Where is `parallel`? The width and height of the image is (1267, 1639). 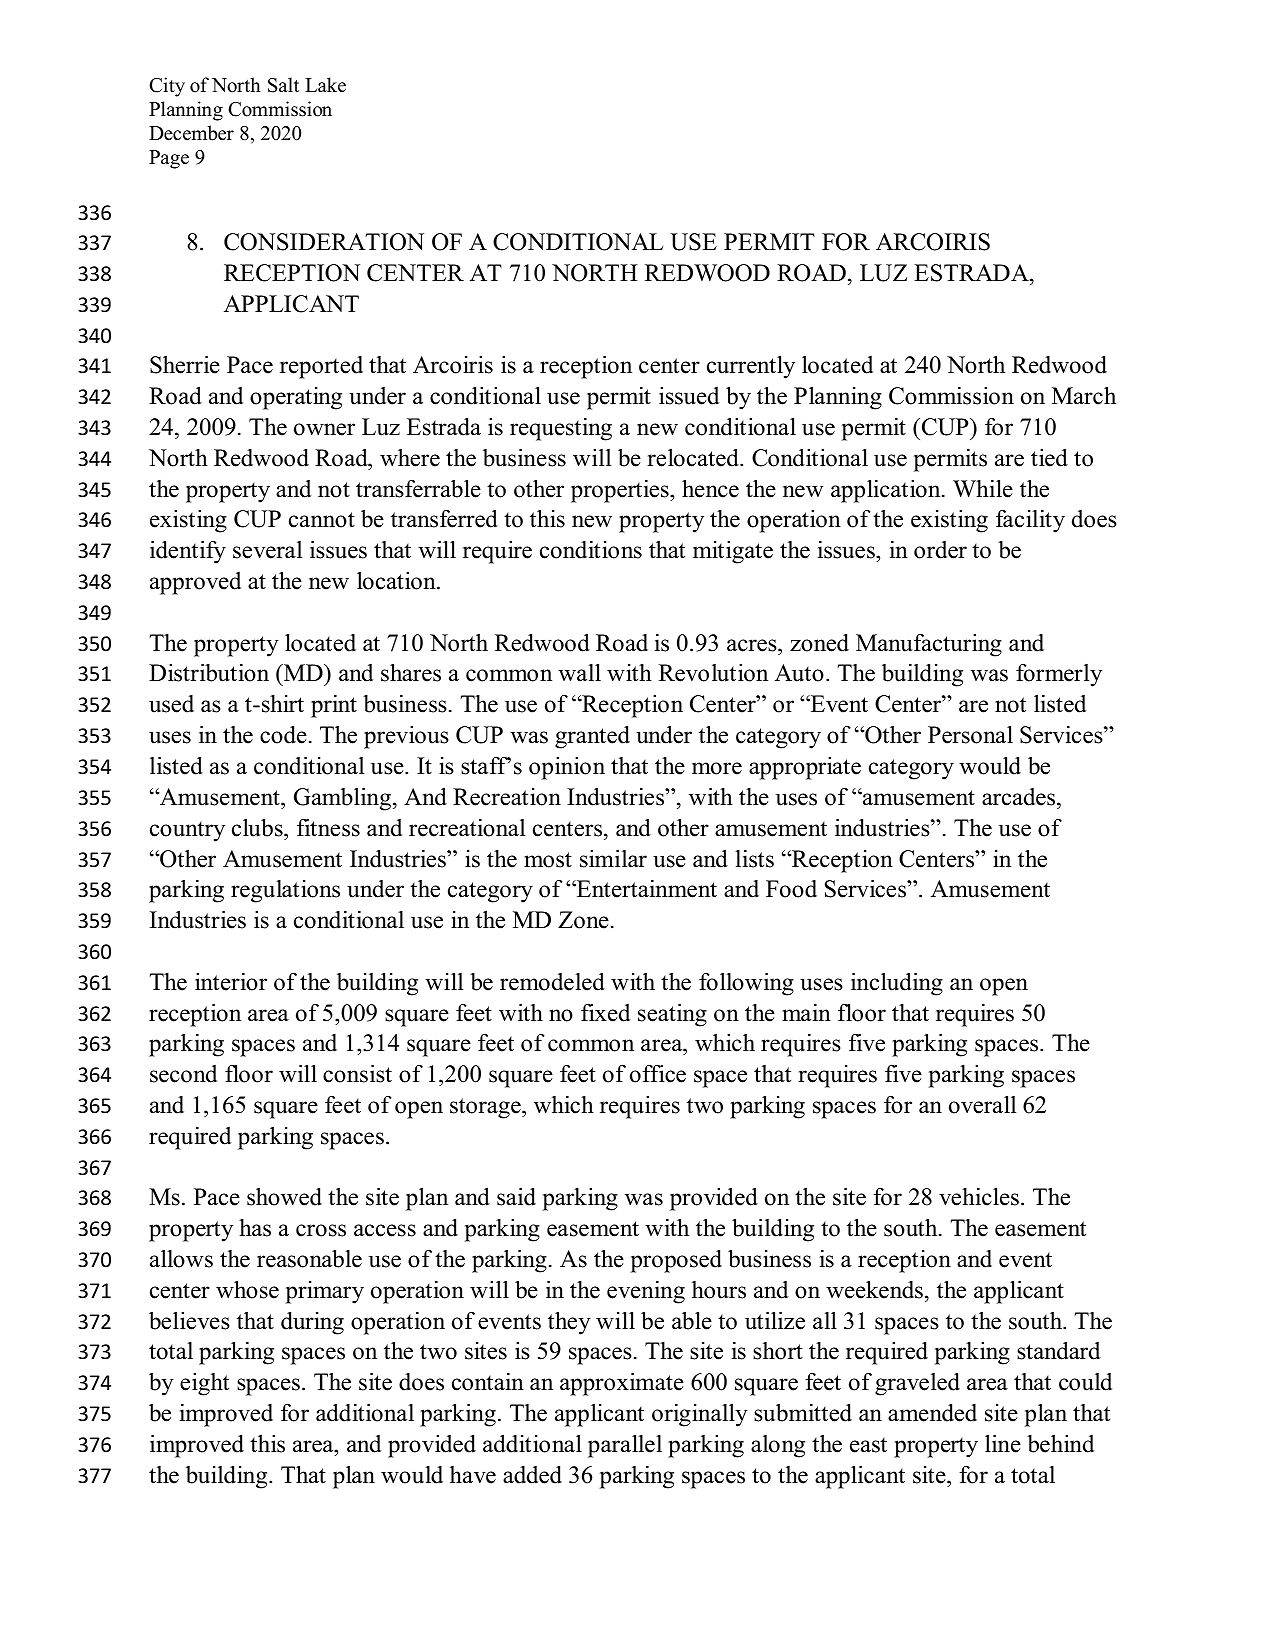 parallel is located at coordinates (625, 1446).
